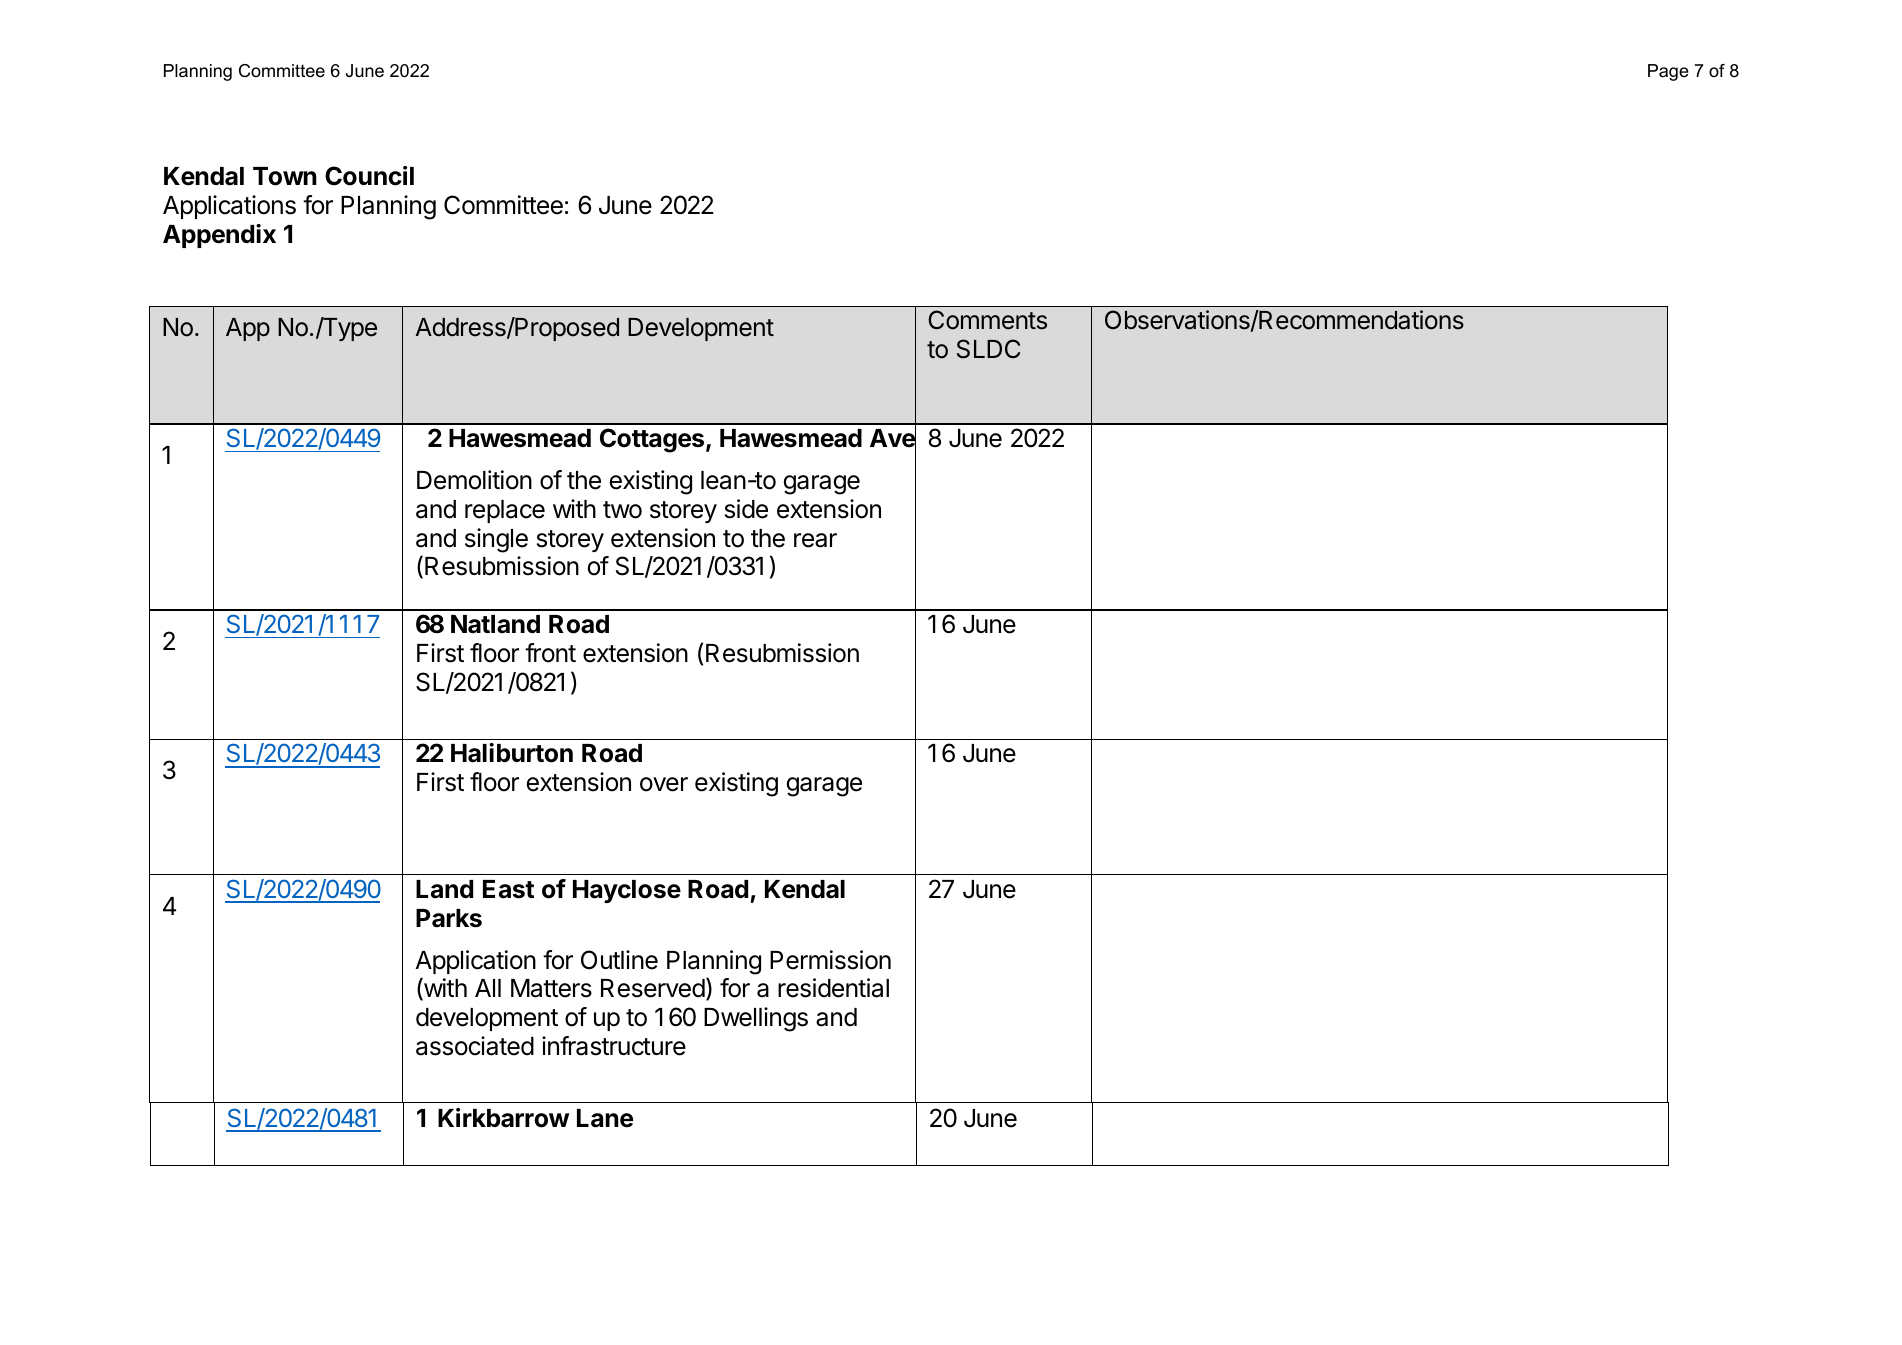 The image size is (1902, 1345). I want to click on Page, so click(1668, 72).
